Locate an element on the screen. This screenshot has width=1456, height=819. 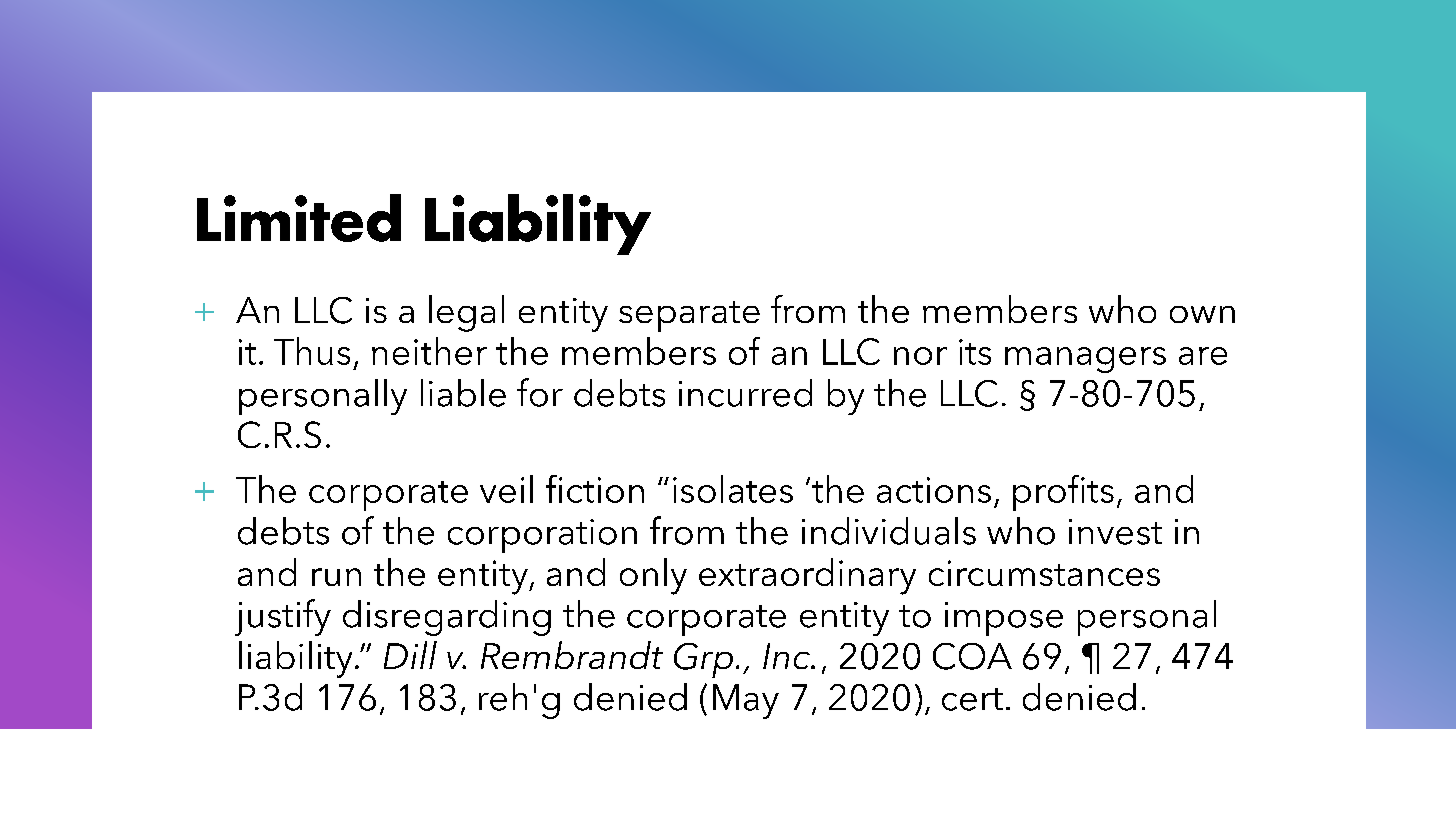
isolates is located at coordinates (733, 489).
